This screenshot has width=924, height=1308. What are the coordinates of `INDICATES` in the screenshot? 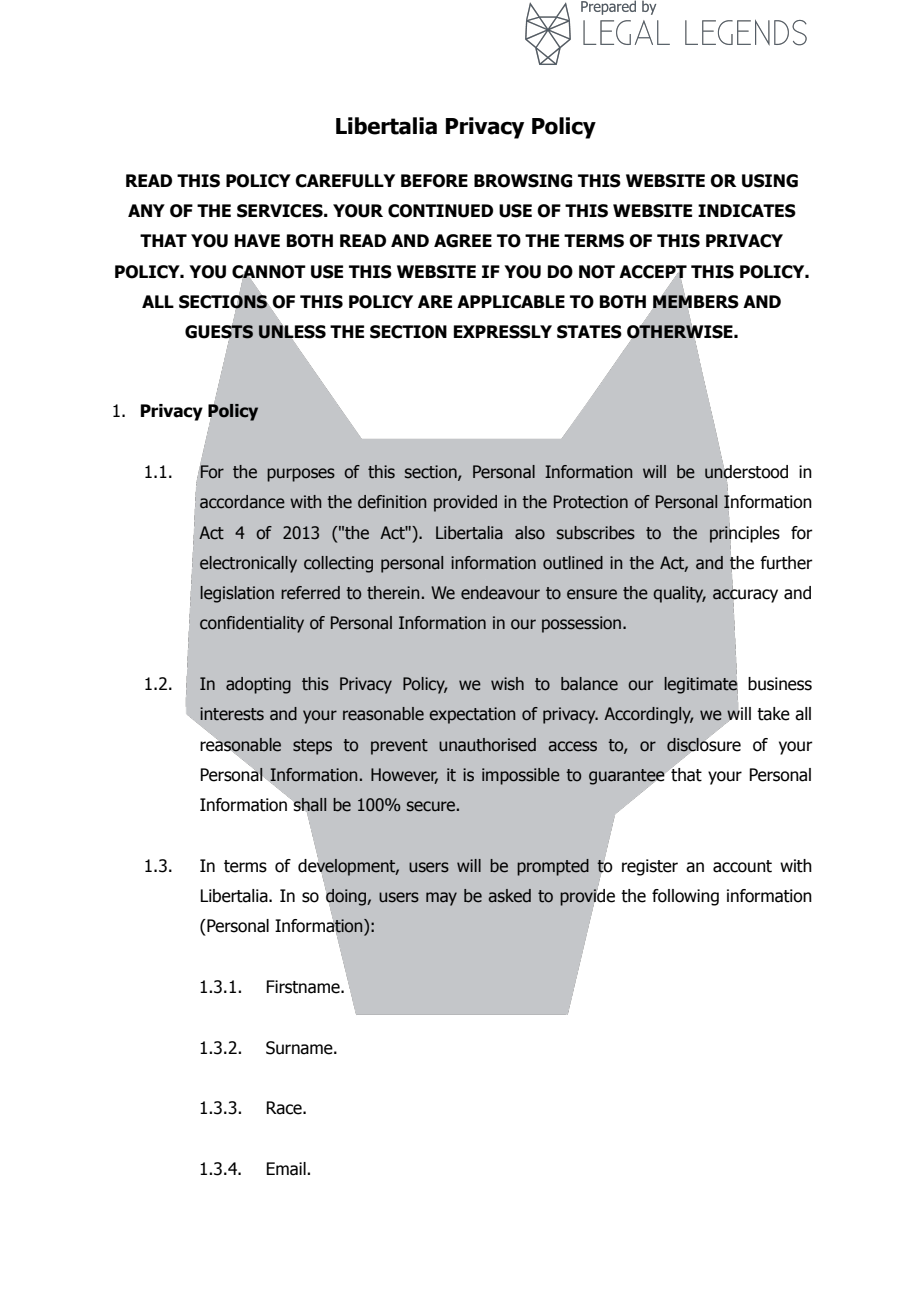 It's located at (747, 211).
